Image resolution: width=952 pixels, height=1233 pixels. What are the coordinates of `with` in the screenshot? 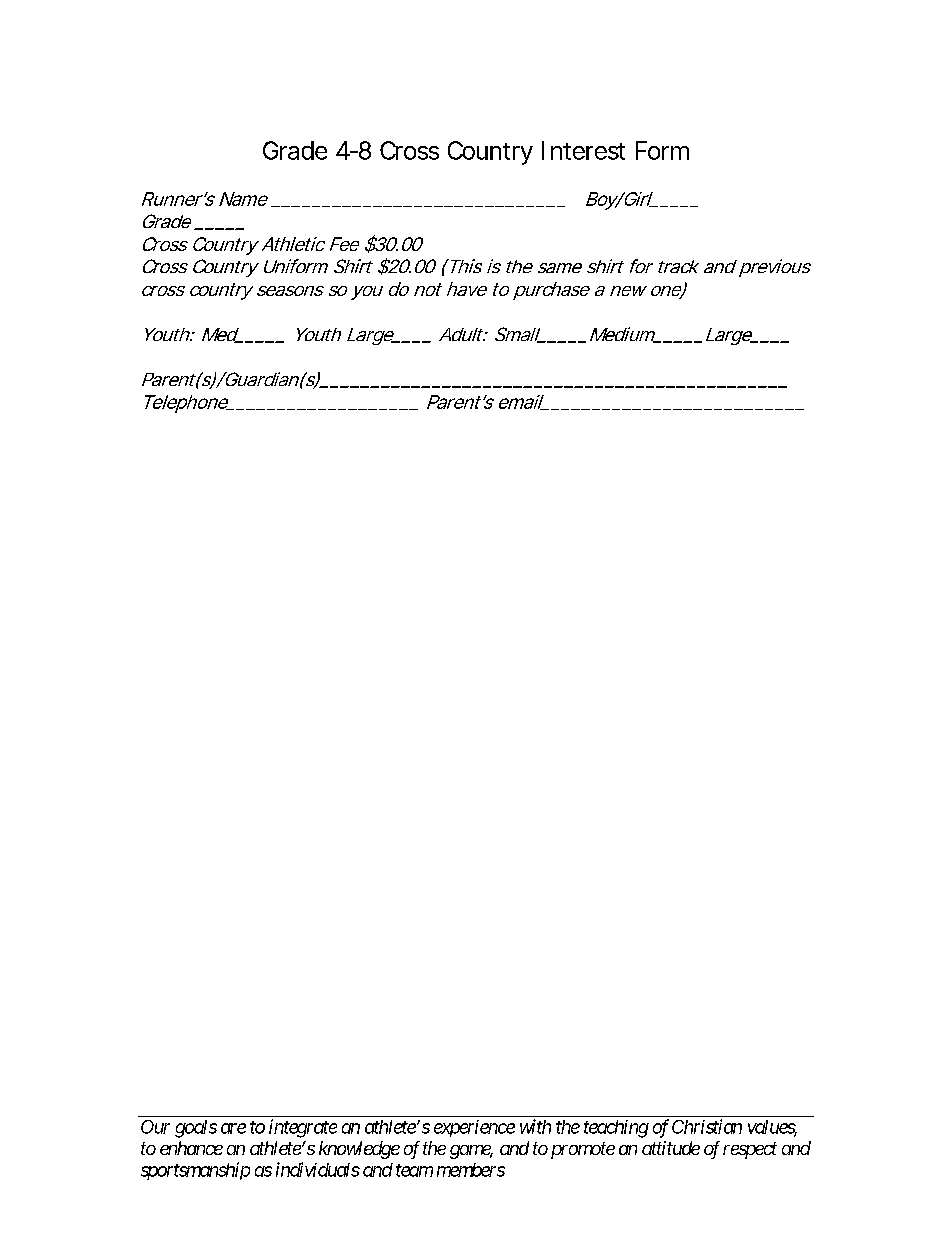 It's located at (535, 1126).
